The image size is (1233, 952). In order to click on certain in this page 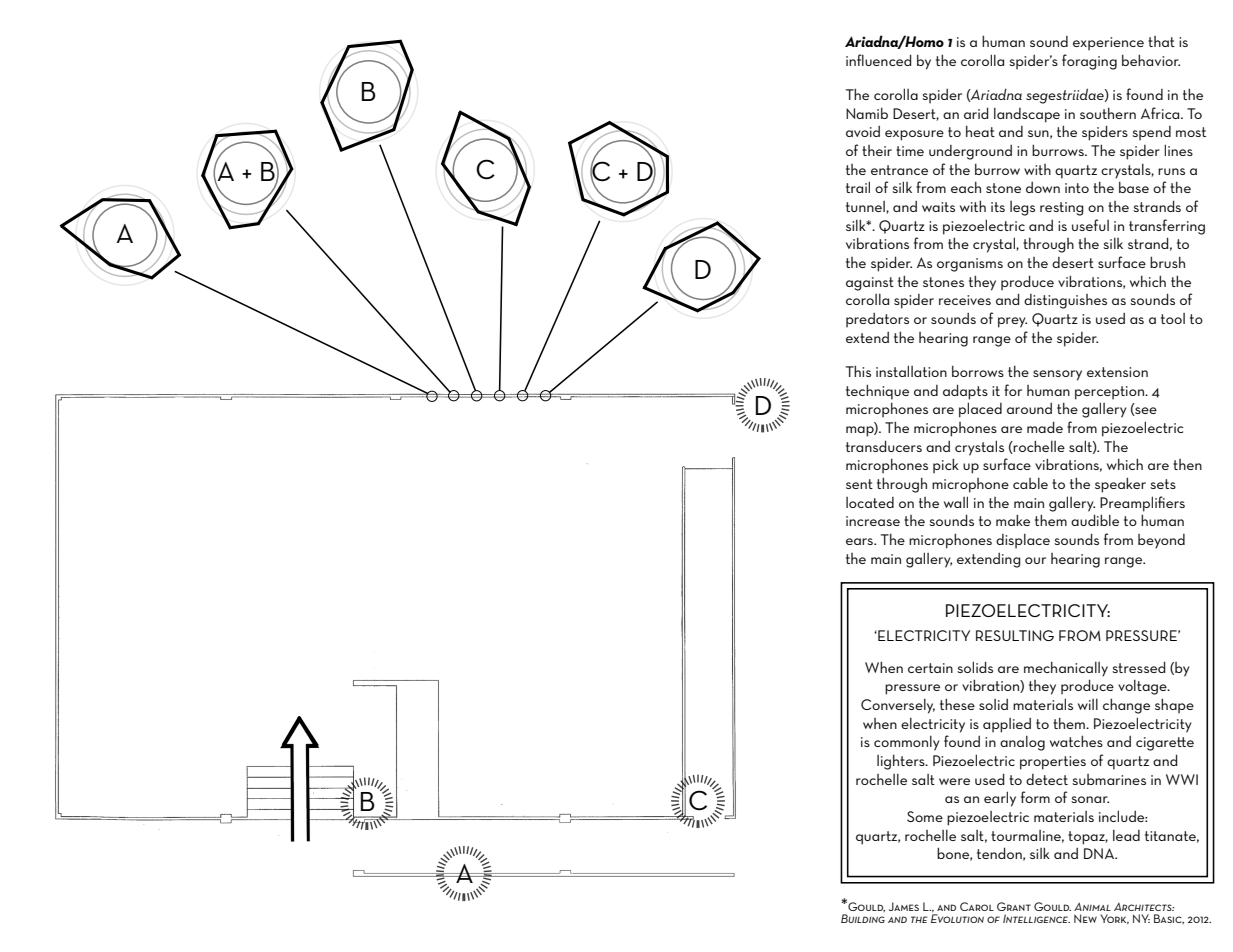, I will do `click(930, 668)`.
